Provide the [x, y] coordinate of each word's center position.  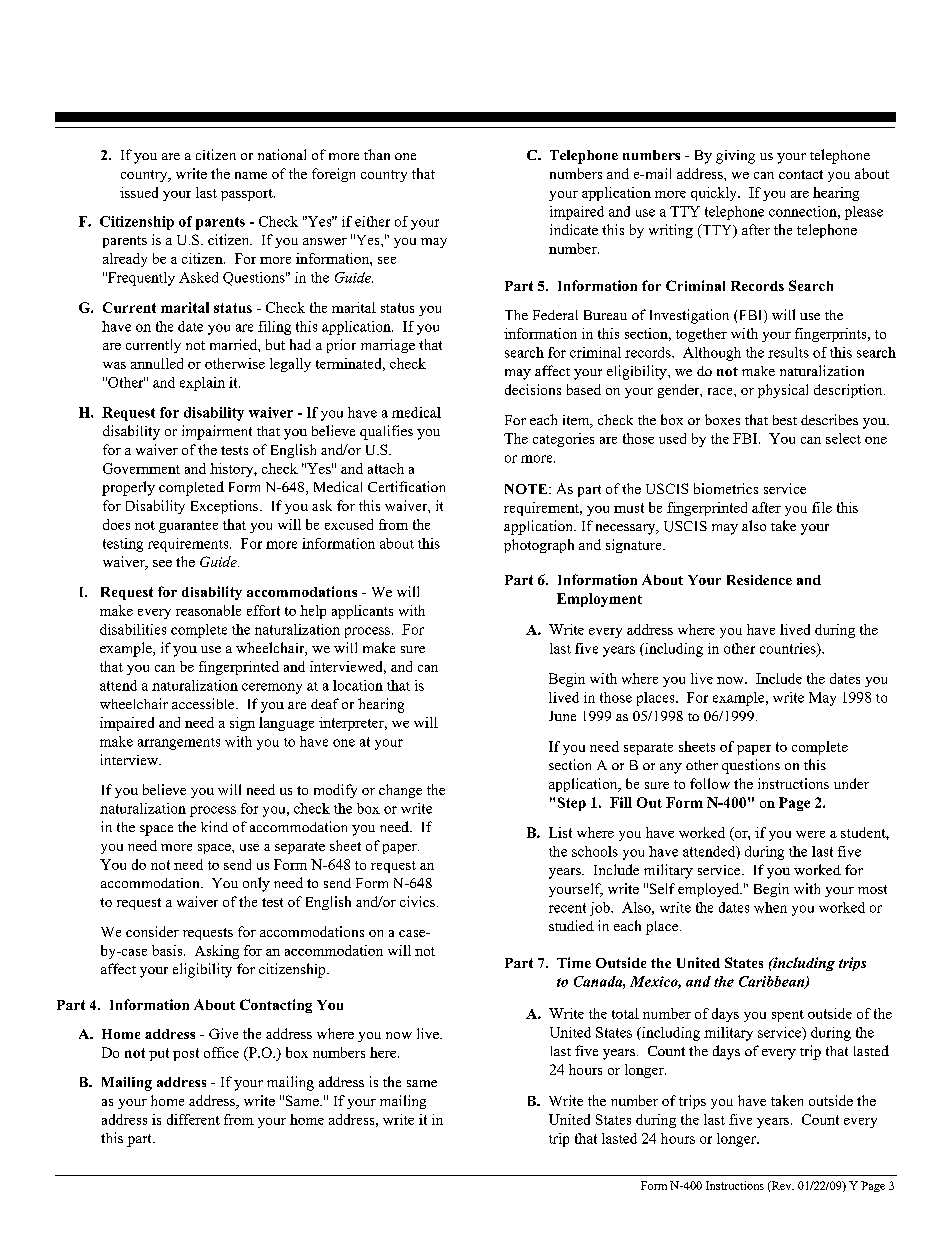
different [193, 1119]
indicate [574, 229]
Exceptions [226, 507]
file [822, 507]
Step [572, 804]
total [625, 1013]
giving [735, 157]
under [851, 783]
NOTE [527, 489]
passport [248, 195]
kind [214, 826]
